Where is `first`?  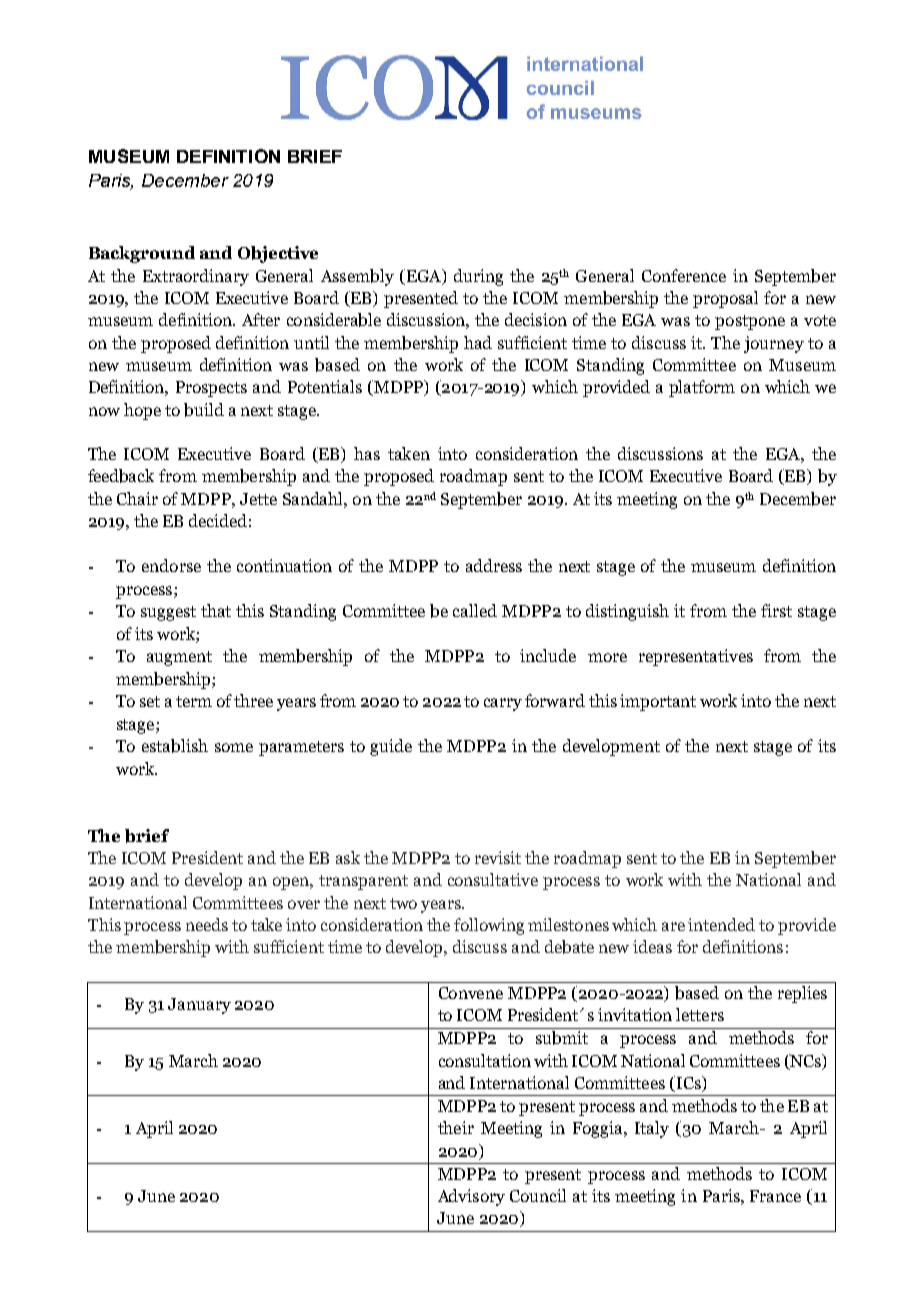 first is located at coordinates (776, 610).
